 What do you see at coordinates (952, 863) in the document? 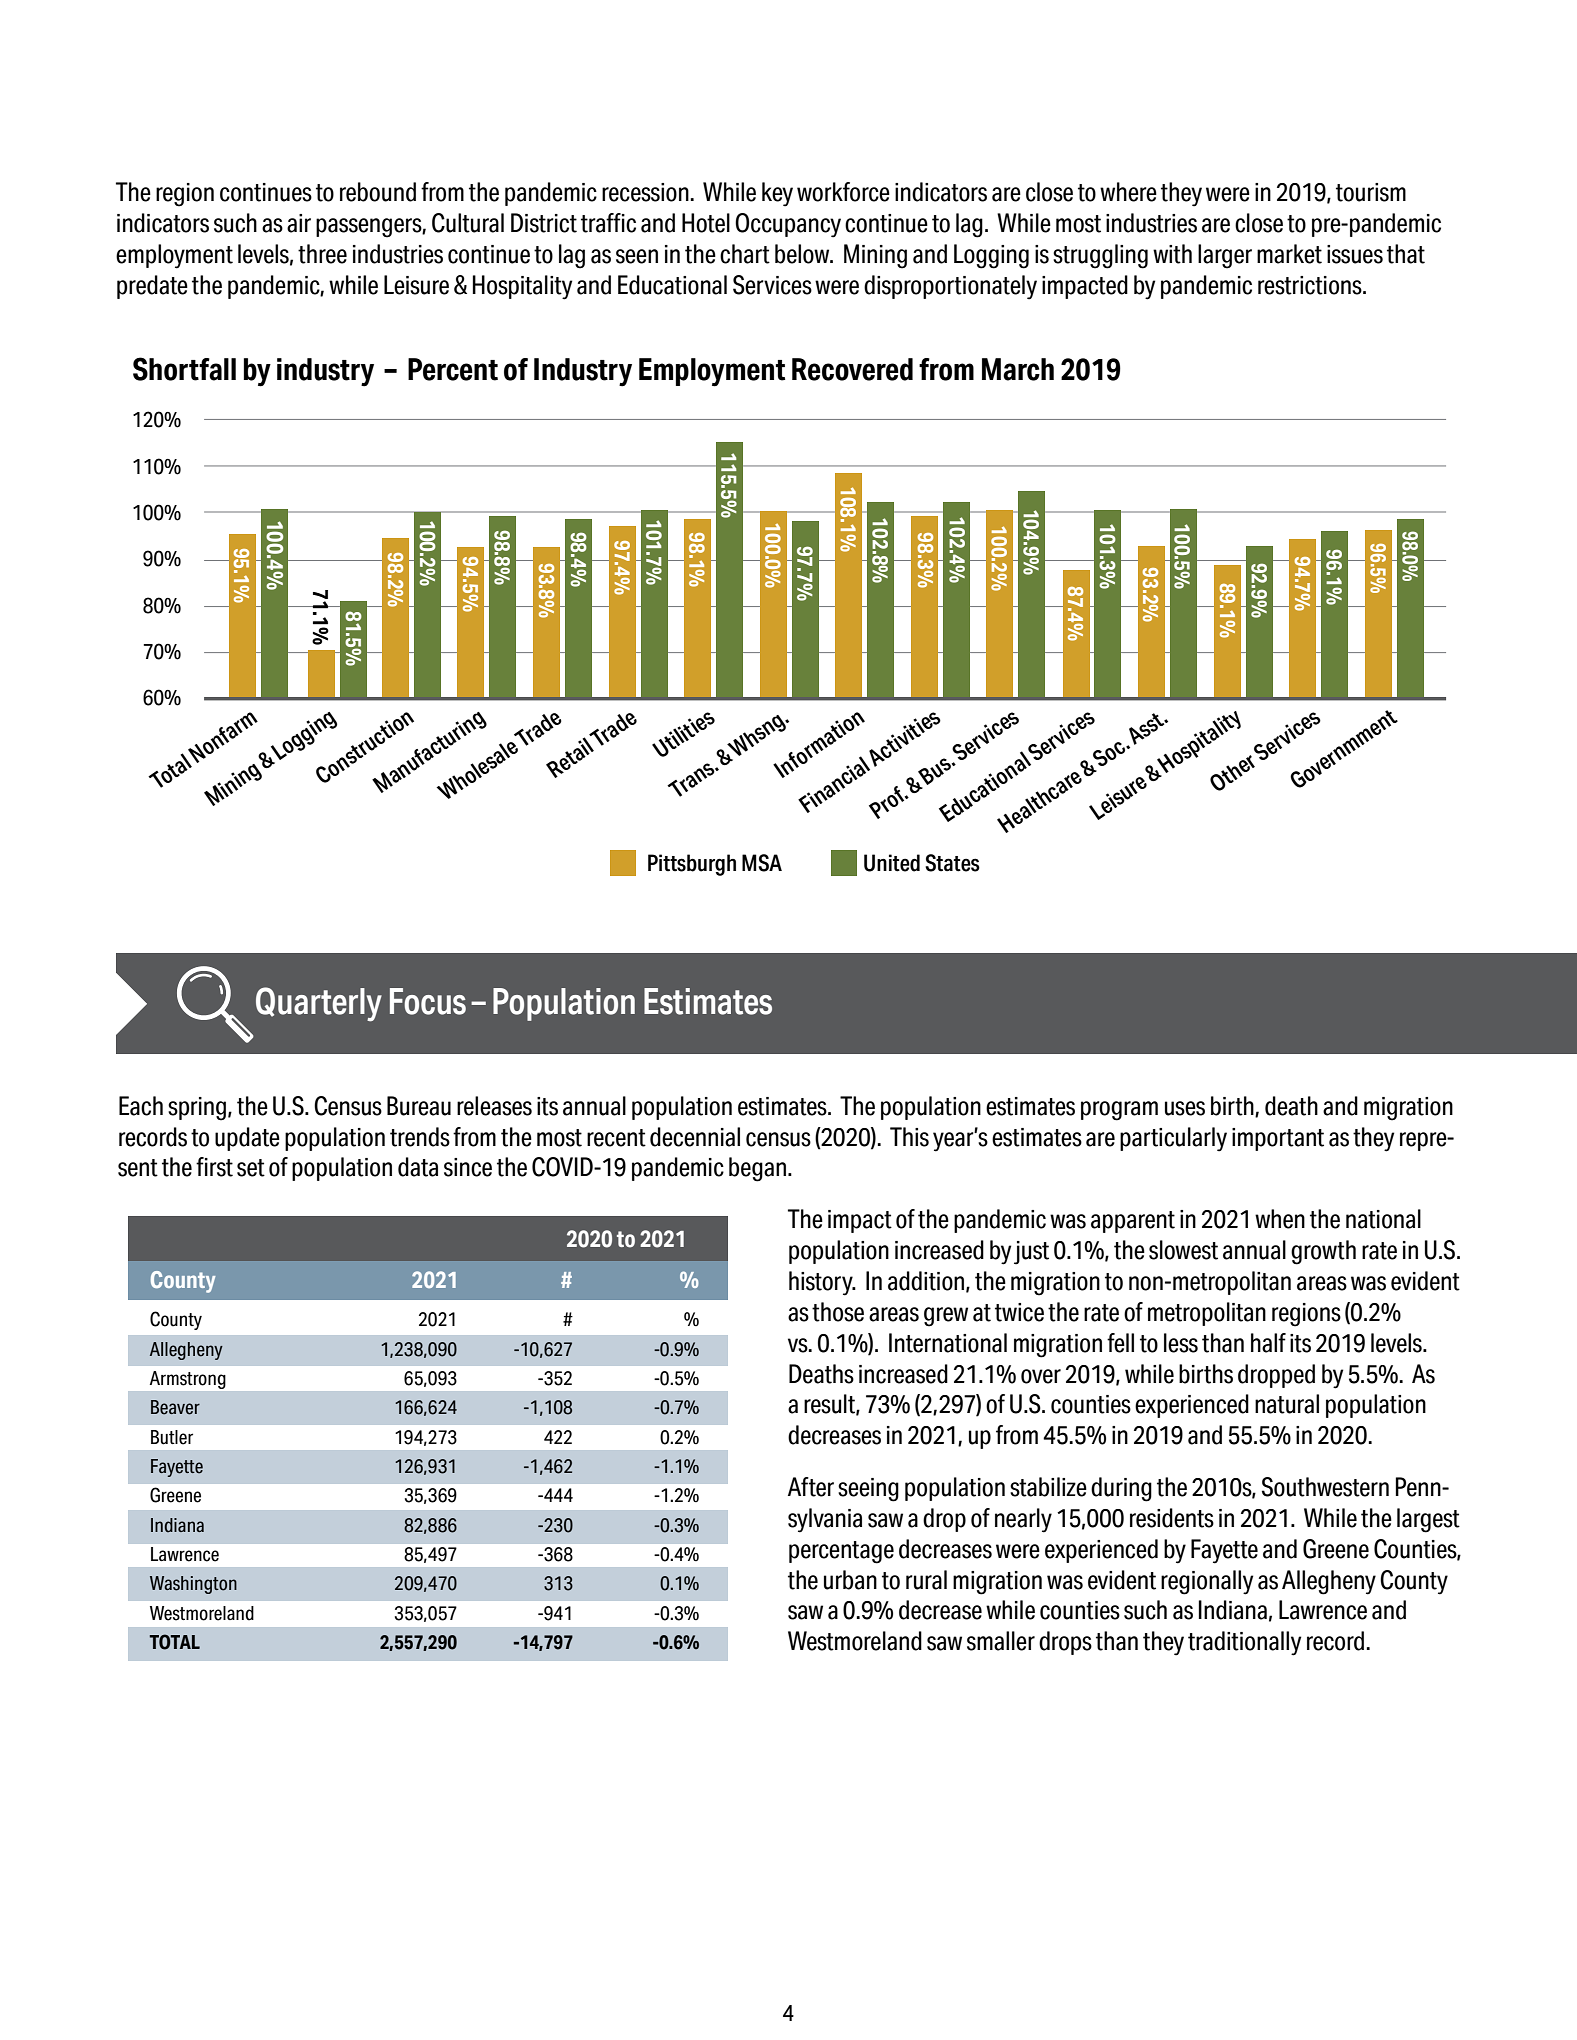
I see `States` at bounding box center [952, 863].
